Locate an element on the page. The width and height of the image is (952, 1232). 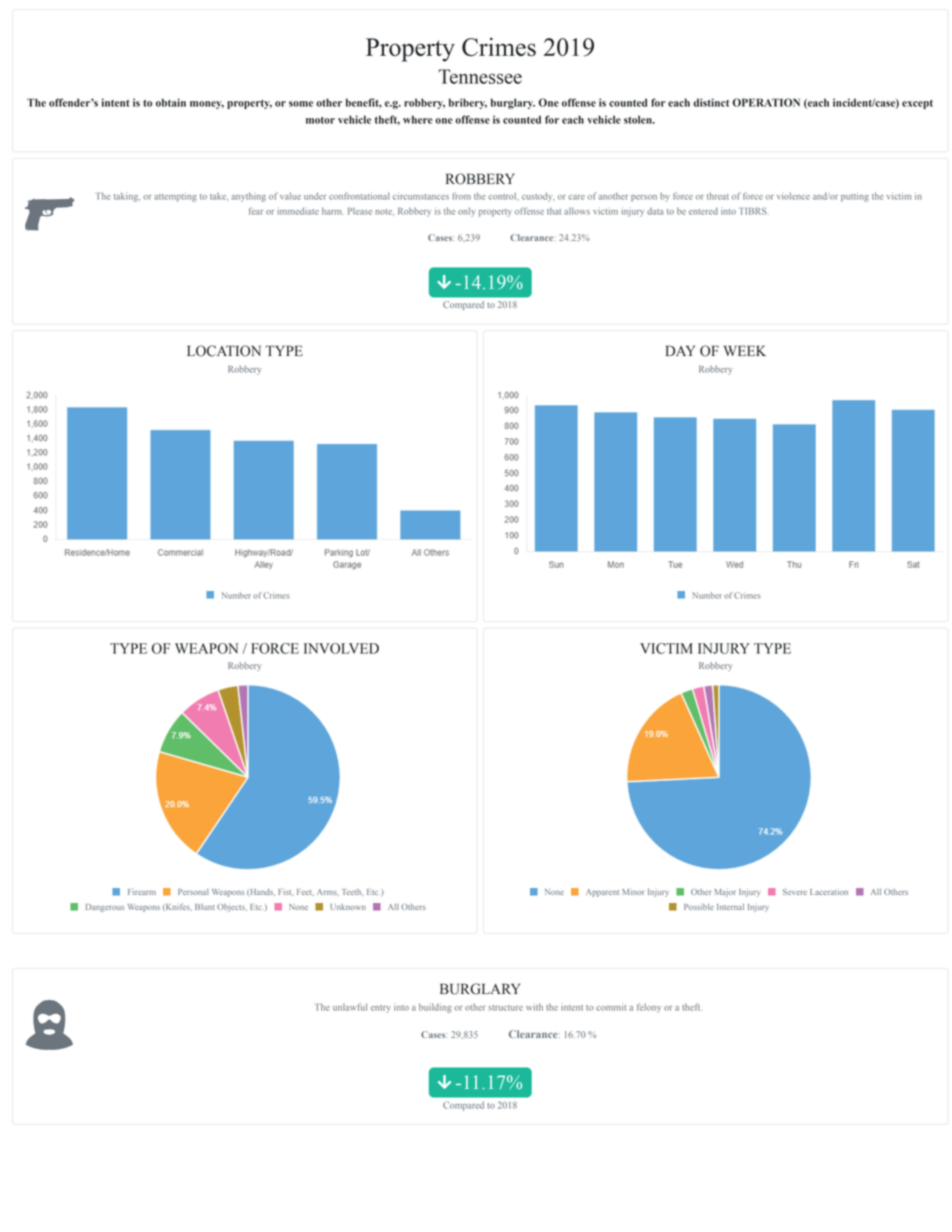
obtain is located at coordinates (171, 102).
